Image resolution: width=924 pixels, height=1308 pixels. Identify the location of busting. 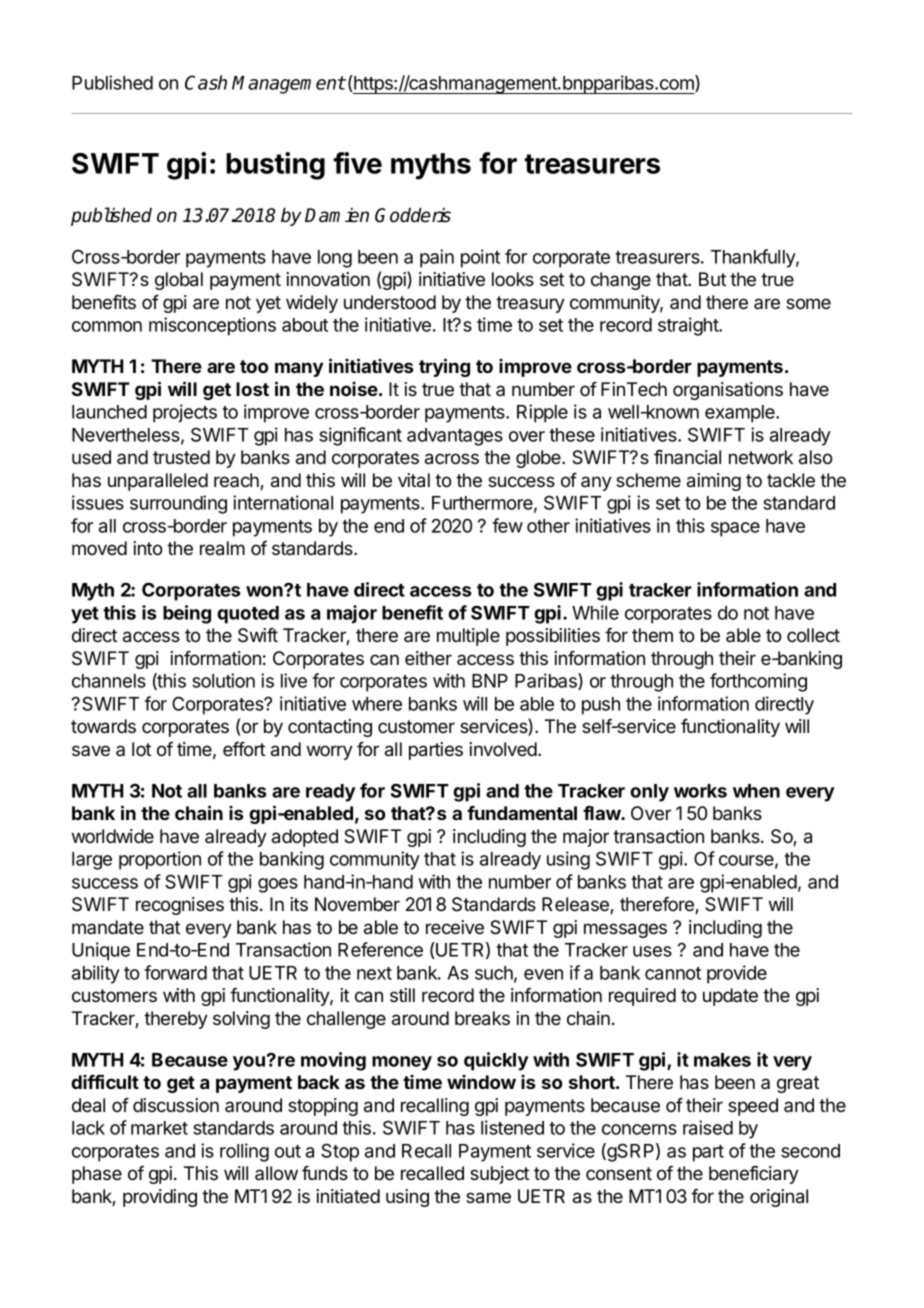
(275, 166).
